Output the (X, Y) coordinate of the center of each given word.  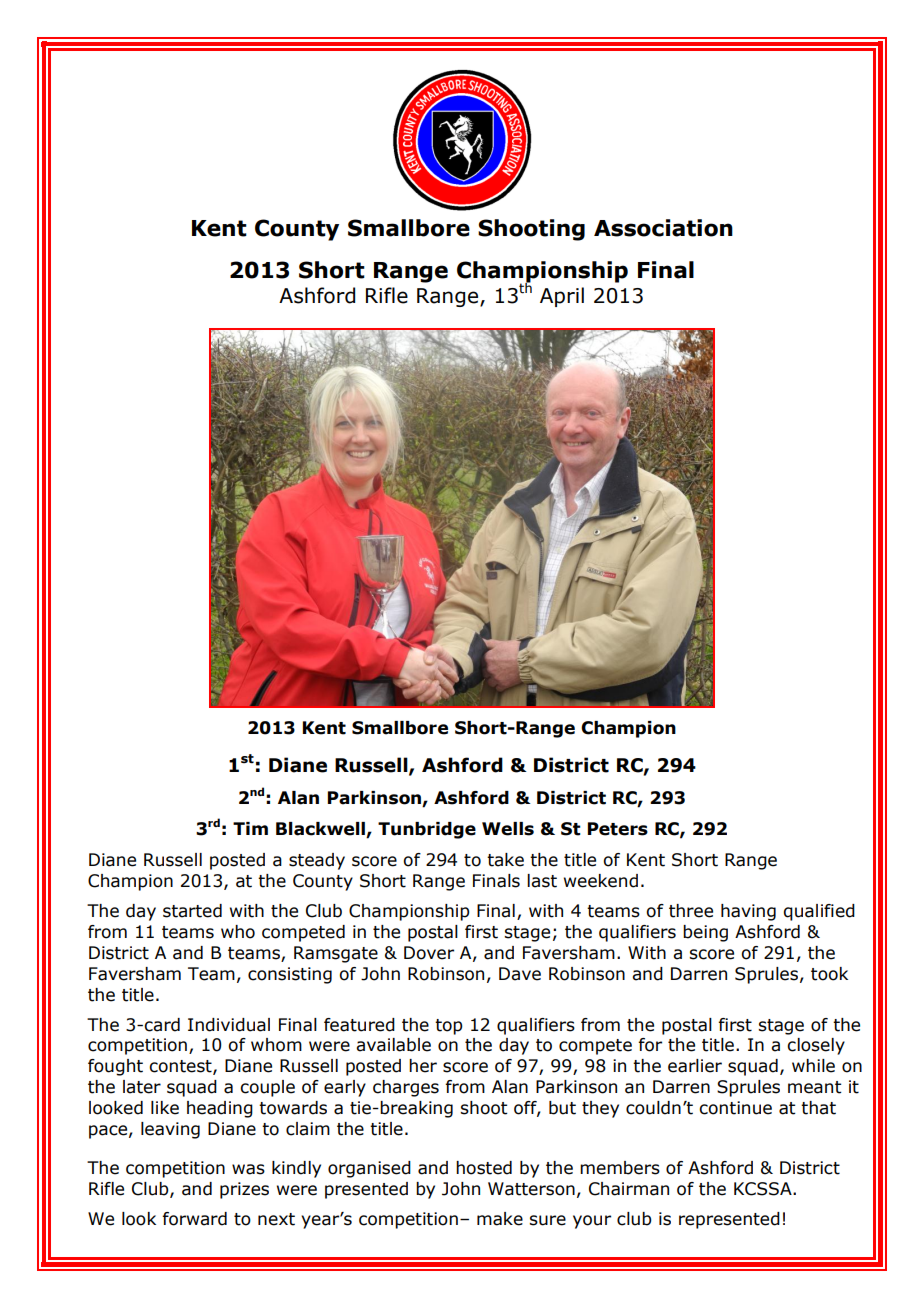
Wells (508, 829)
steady (317, 861)
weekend (601, 881)
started (192, 911)
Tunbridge (427, 830)
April (562, 297)
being (705, 933)
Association (663, 228)
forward (194, 1219)
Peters (618, 829)
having (748, 912)
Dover (429, 953)
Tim (250, 828)
